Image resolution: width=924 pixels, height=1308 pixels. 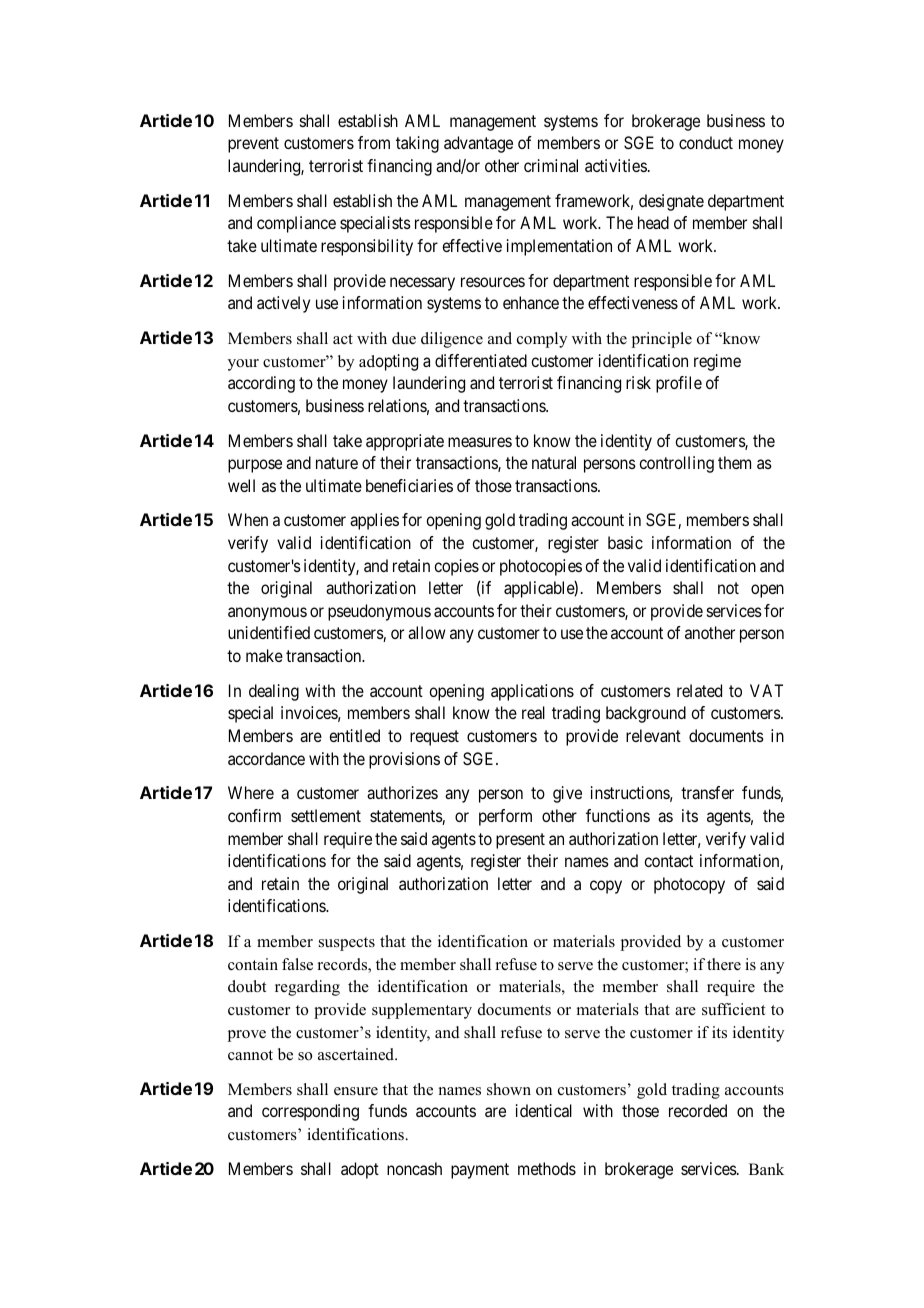 I want to click on advantage, so click(x=478, y=144).
